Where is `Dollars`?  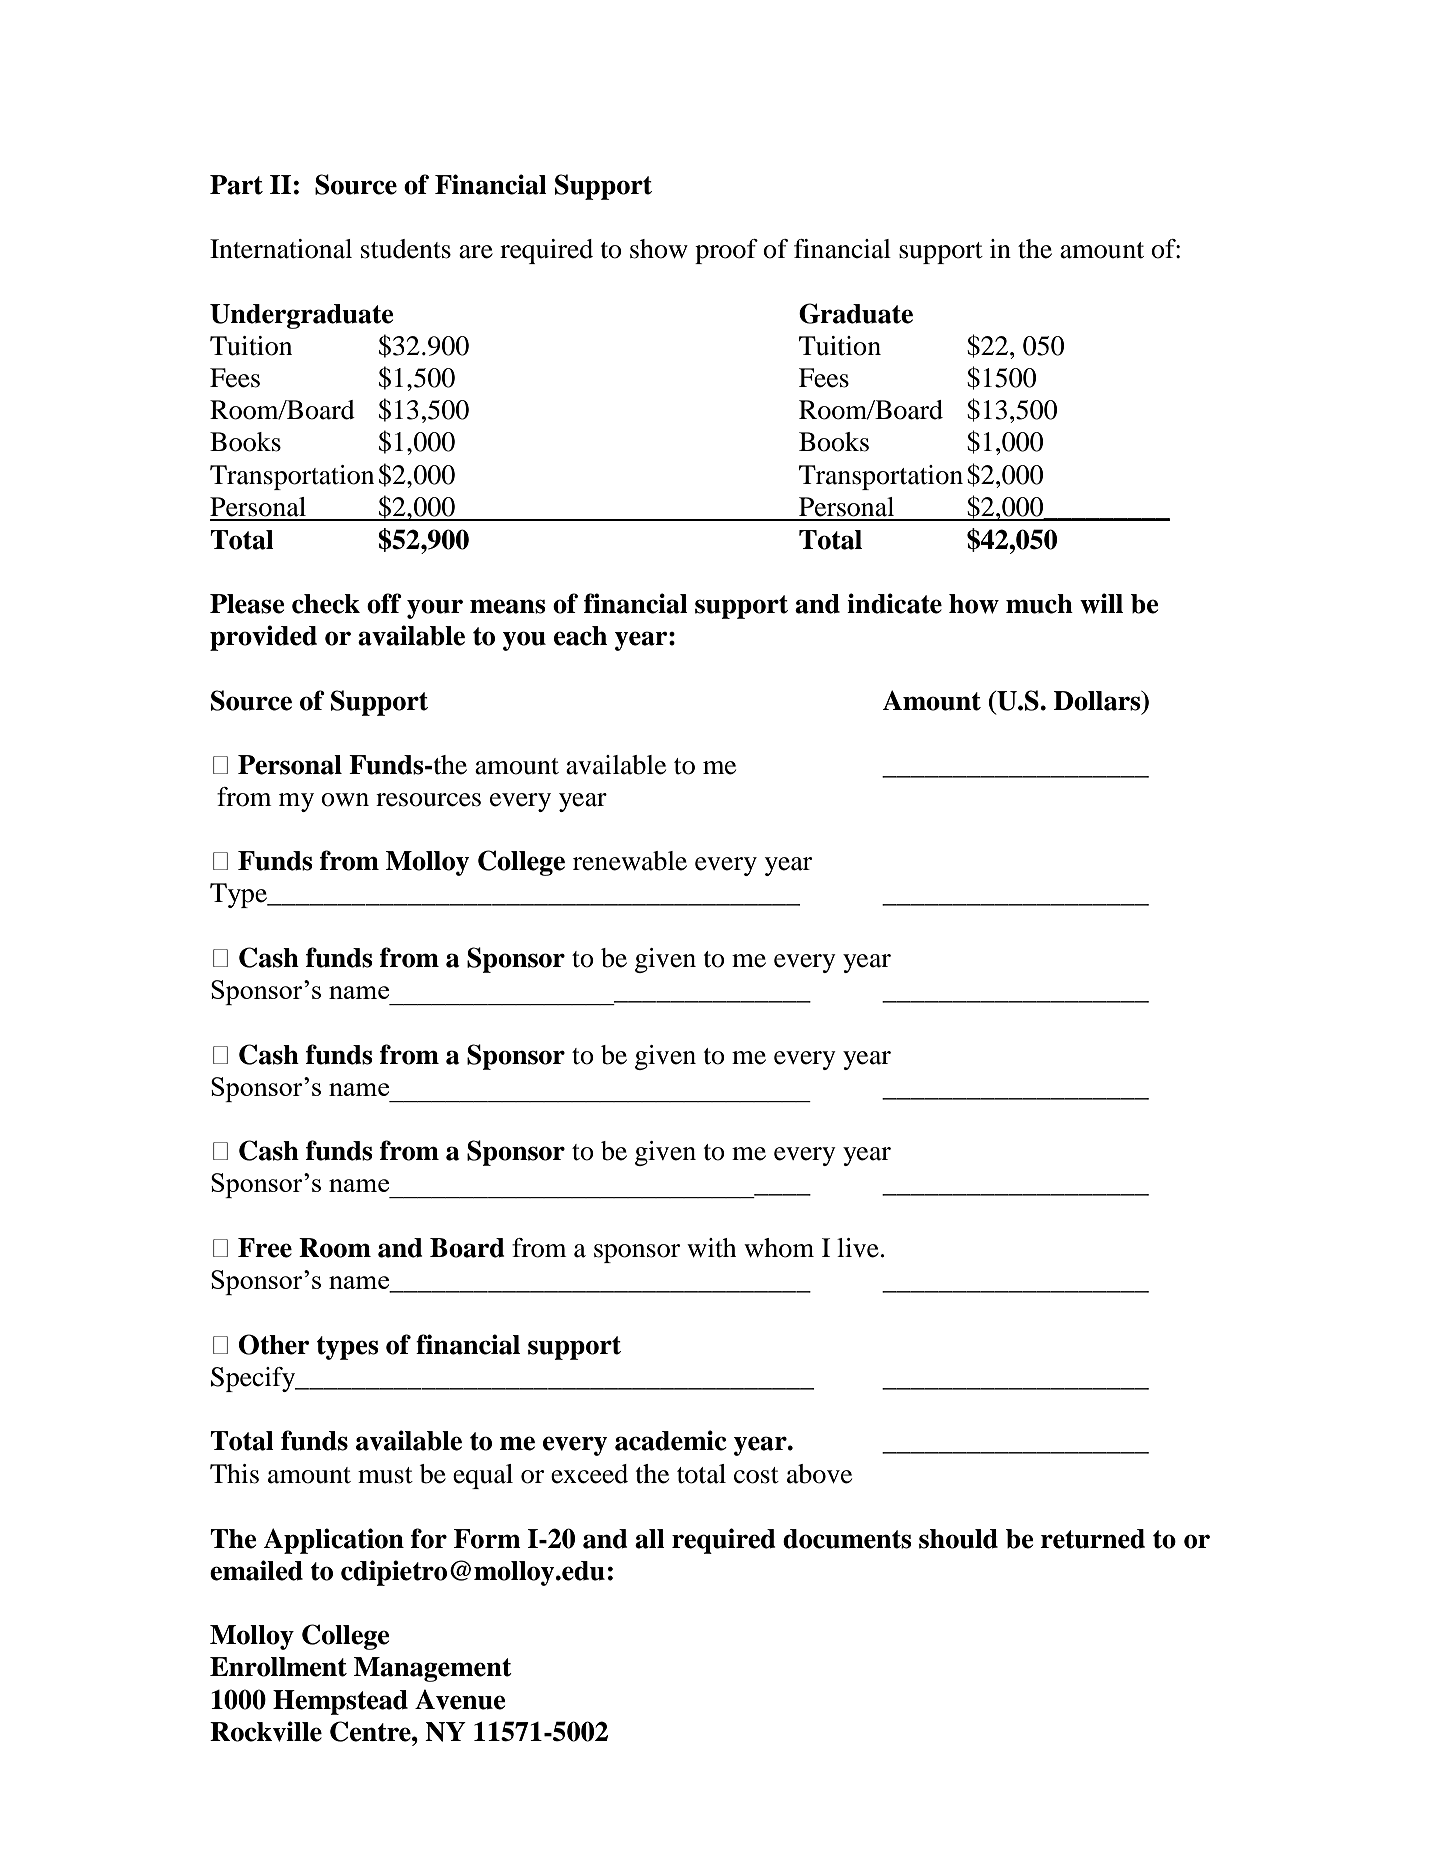 Dollars is located at coordinates (1098, 701).
